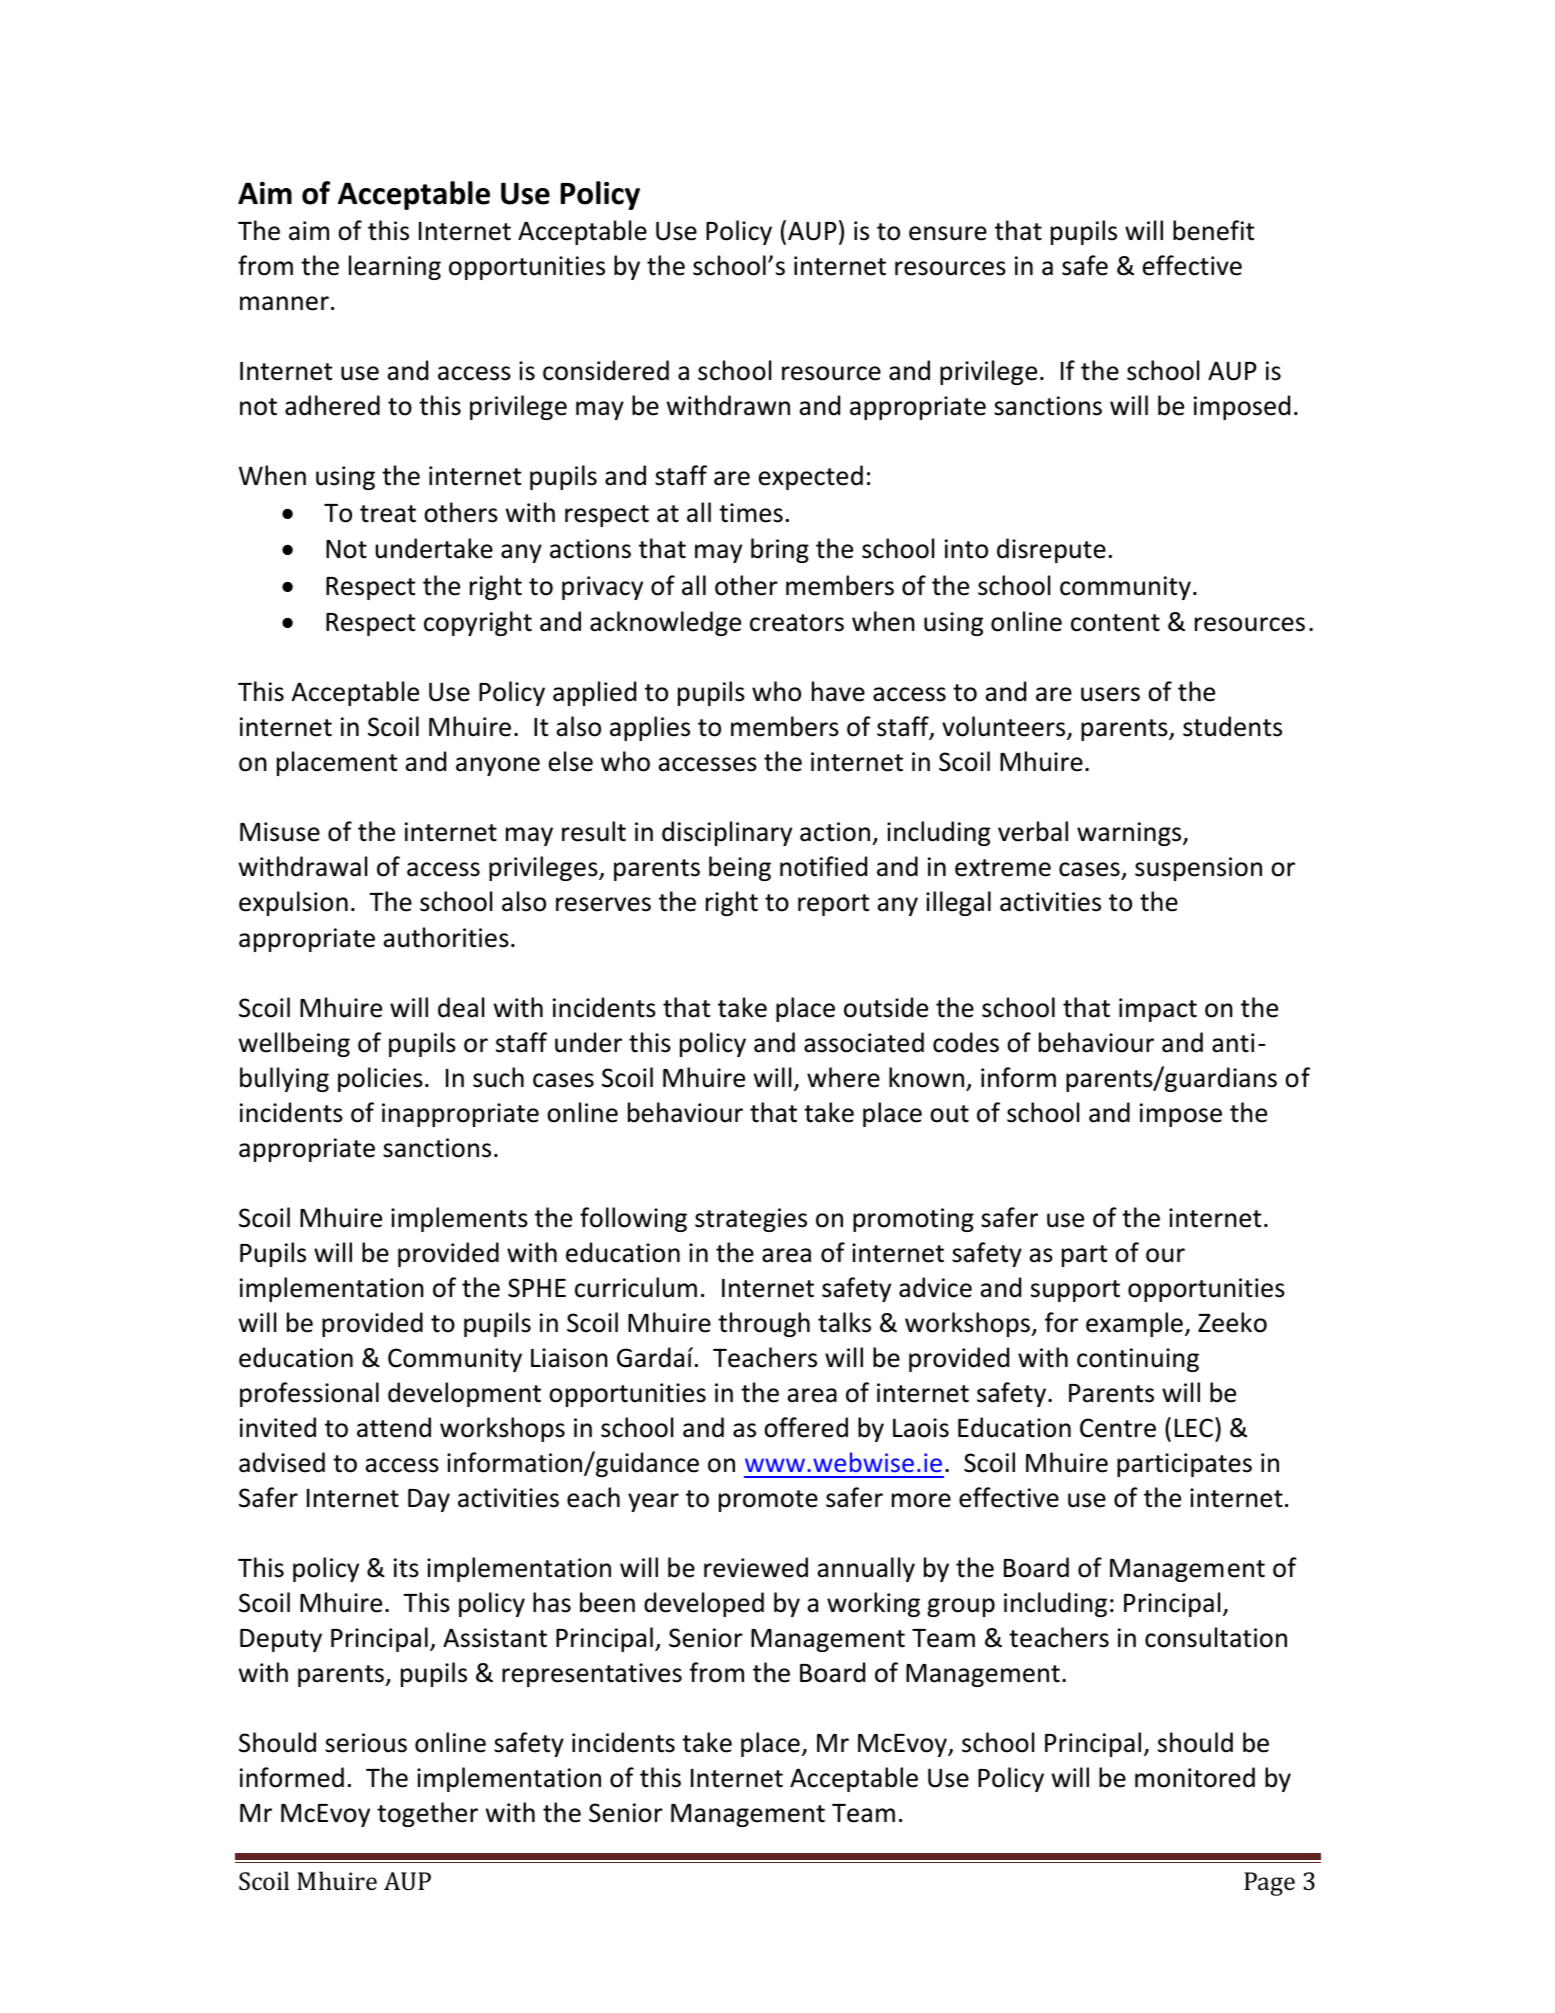 This screenshot has height=2013, width=1555. Describe the element at coordinates (464, 1394) in the screenshot. I see `development` at that location.
